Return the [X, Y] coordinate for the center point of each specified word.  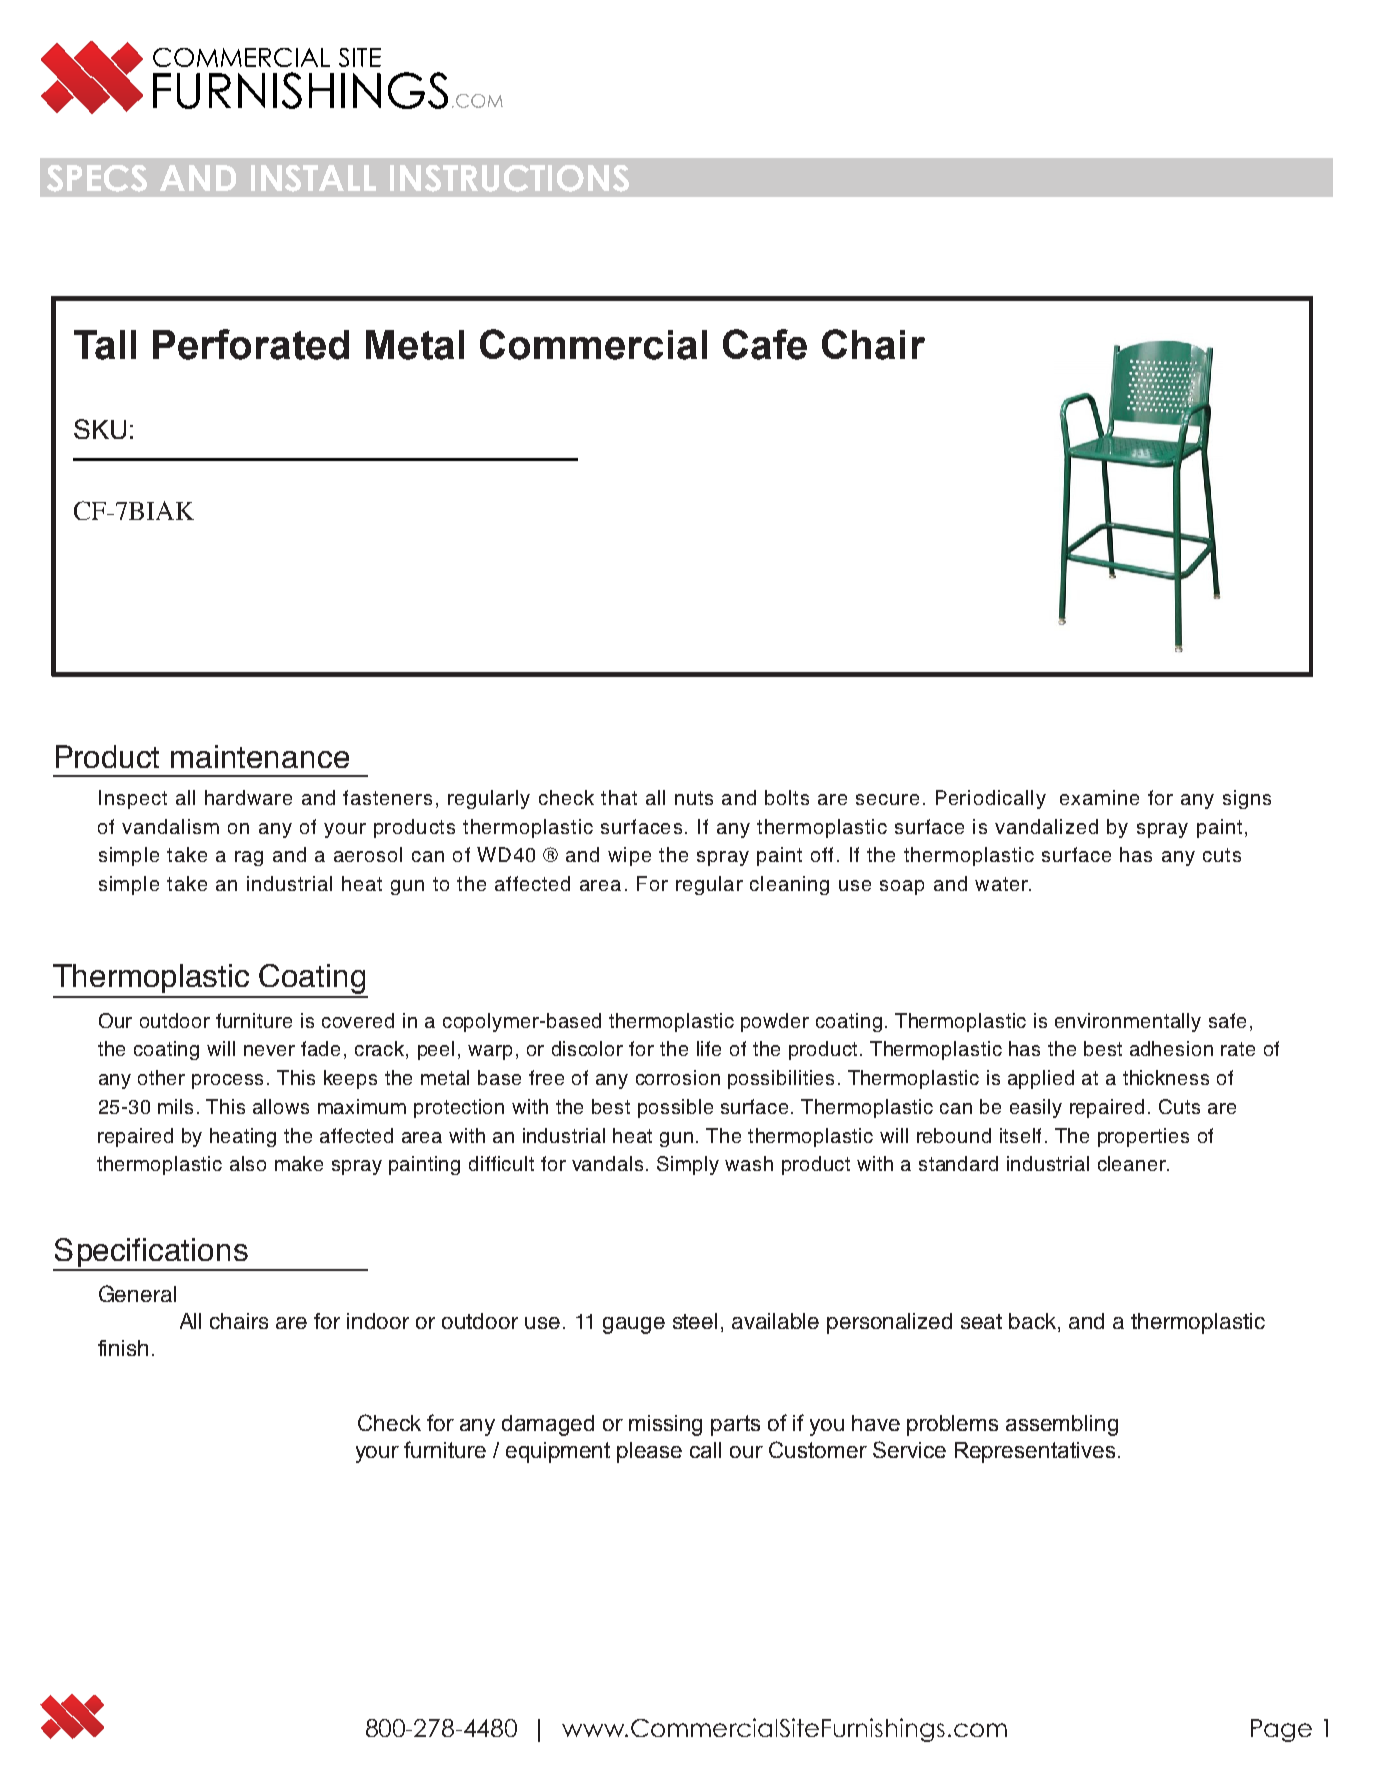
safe [1227, 1020]
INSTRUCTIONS [509, 178]
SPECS [97, 178]
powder [775, 1022]
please [649, 1452]
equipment [558, 1452]
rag [249, 858]
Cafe [765, 344]
